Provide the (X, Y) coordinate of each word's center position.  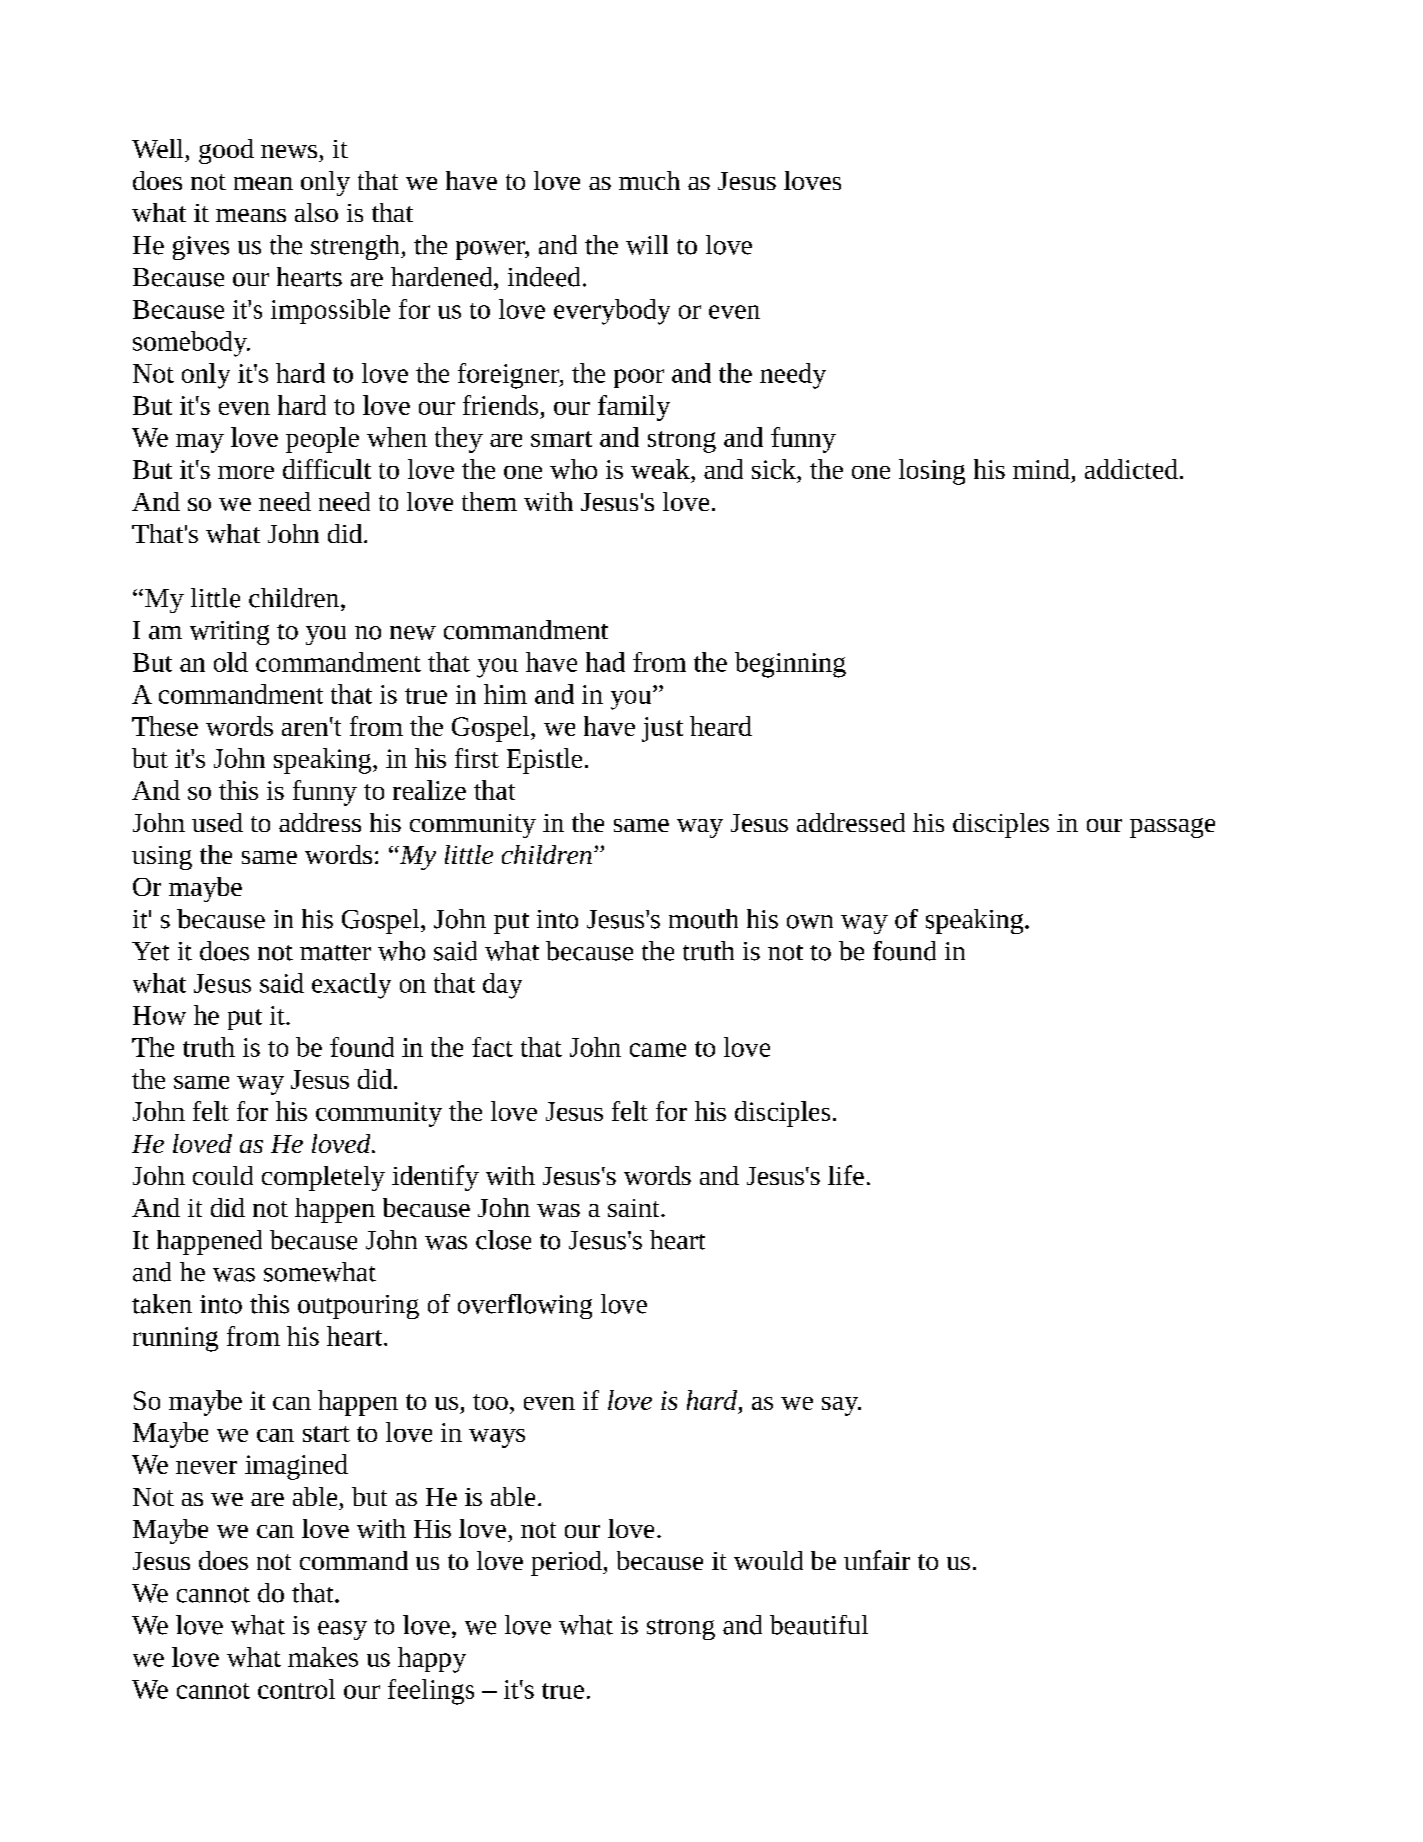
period (567, 1563)
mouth (703, 919)
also (316, 212)
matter (335, 953)
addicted (1131, 469)
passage (1172, 828)
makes (323, 1657)
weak (661, 469)
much (649, 180)
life (846, 1175)
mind (1041, 469)
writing (229, 633)
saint (635, 1208)
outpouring (358, 1307)
